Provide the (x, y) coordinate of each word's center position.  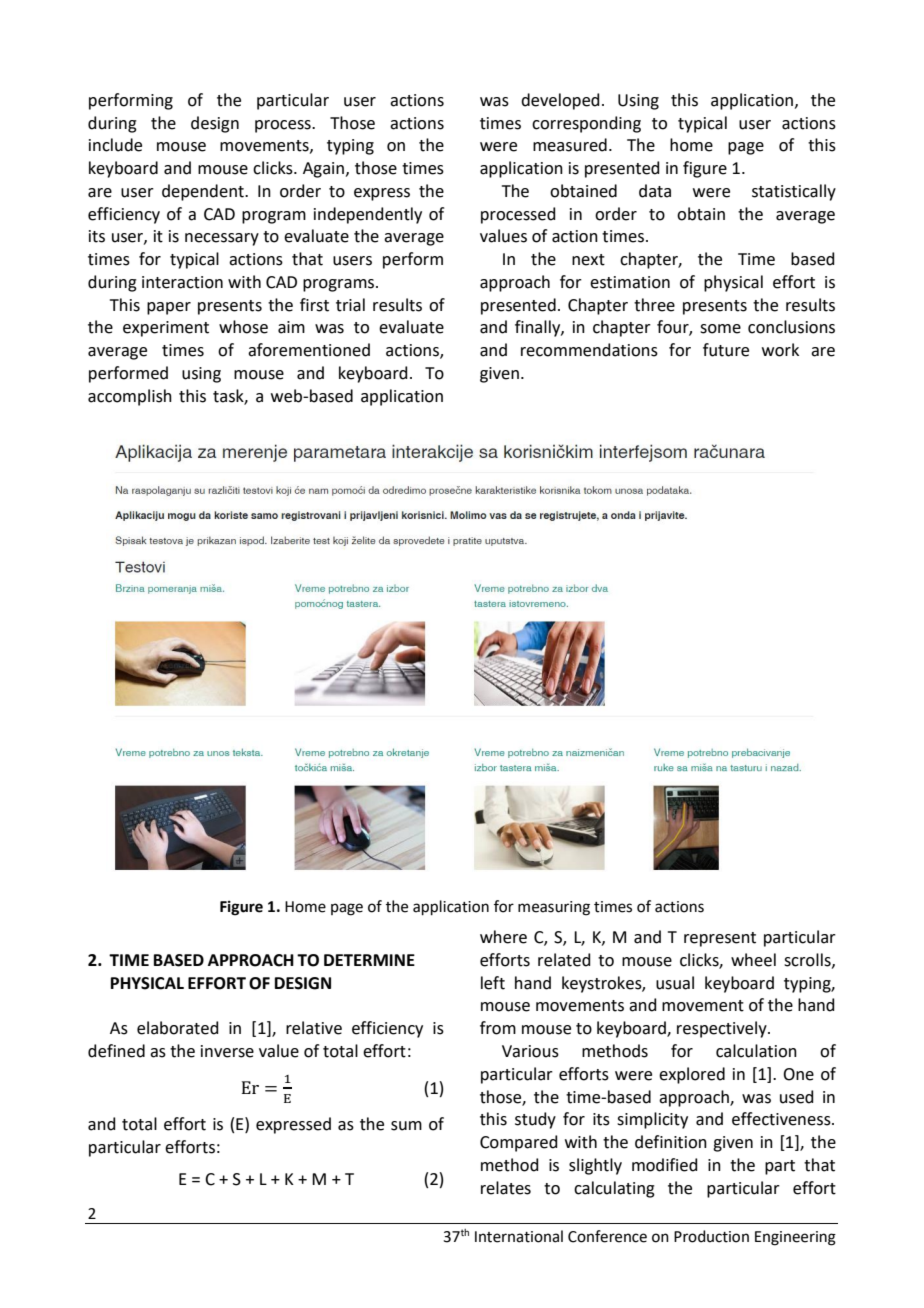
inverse (227, 1051)
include (115, 145)
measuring (554, 908)
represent (720, 939)
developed (560, 101)
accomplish (130, 397)
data (655, 191)
